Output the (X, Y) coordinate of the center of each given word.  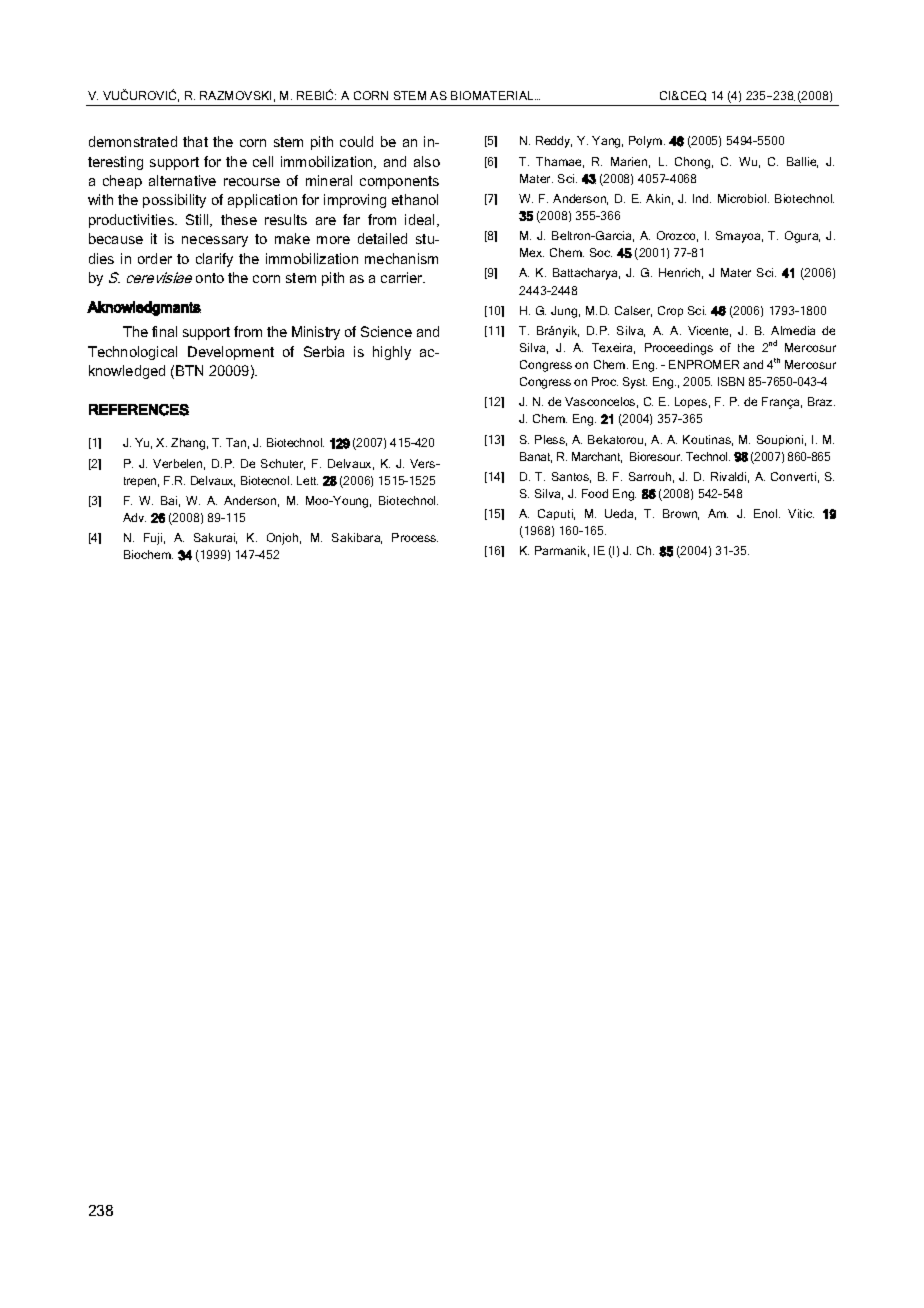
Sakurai (215, 538)
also (427, 161)
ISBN (731, 381)
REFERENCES (139, 410)
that (195, 141)
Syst (635, 383)
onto (210, 278)
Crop (670, 311)
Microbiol (743, 198)
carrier (403, 277)
